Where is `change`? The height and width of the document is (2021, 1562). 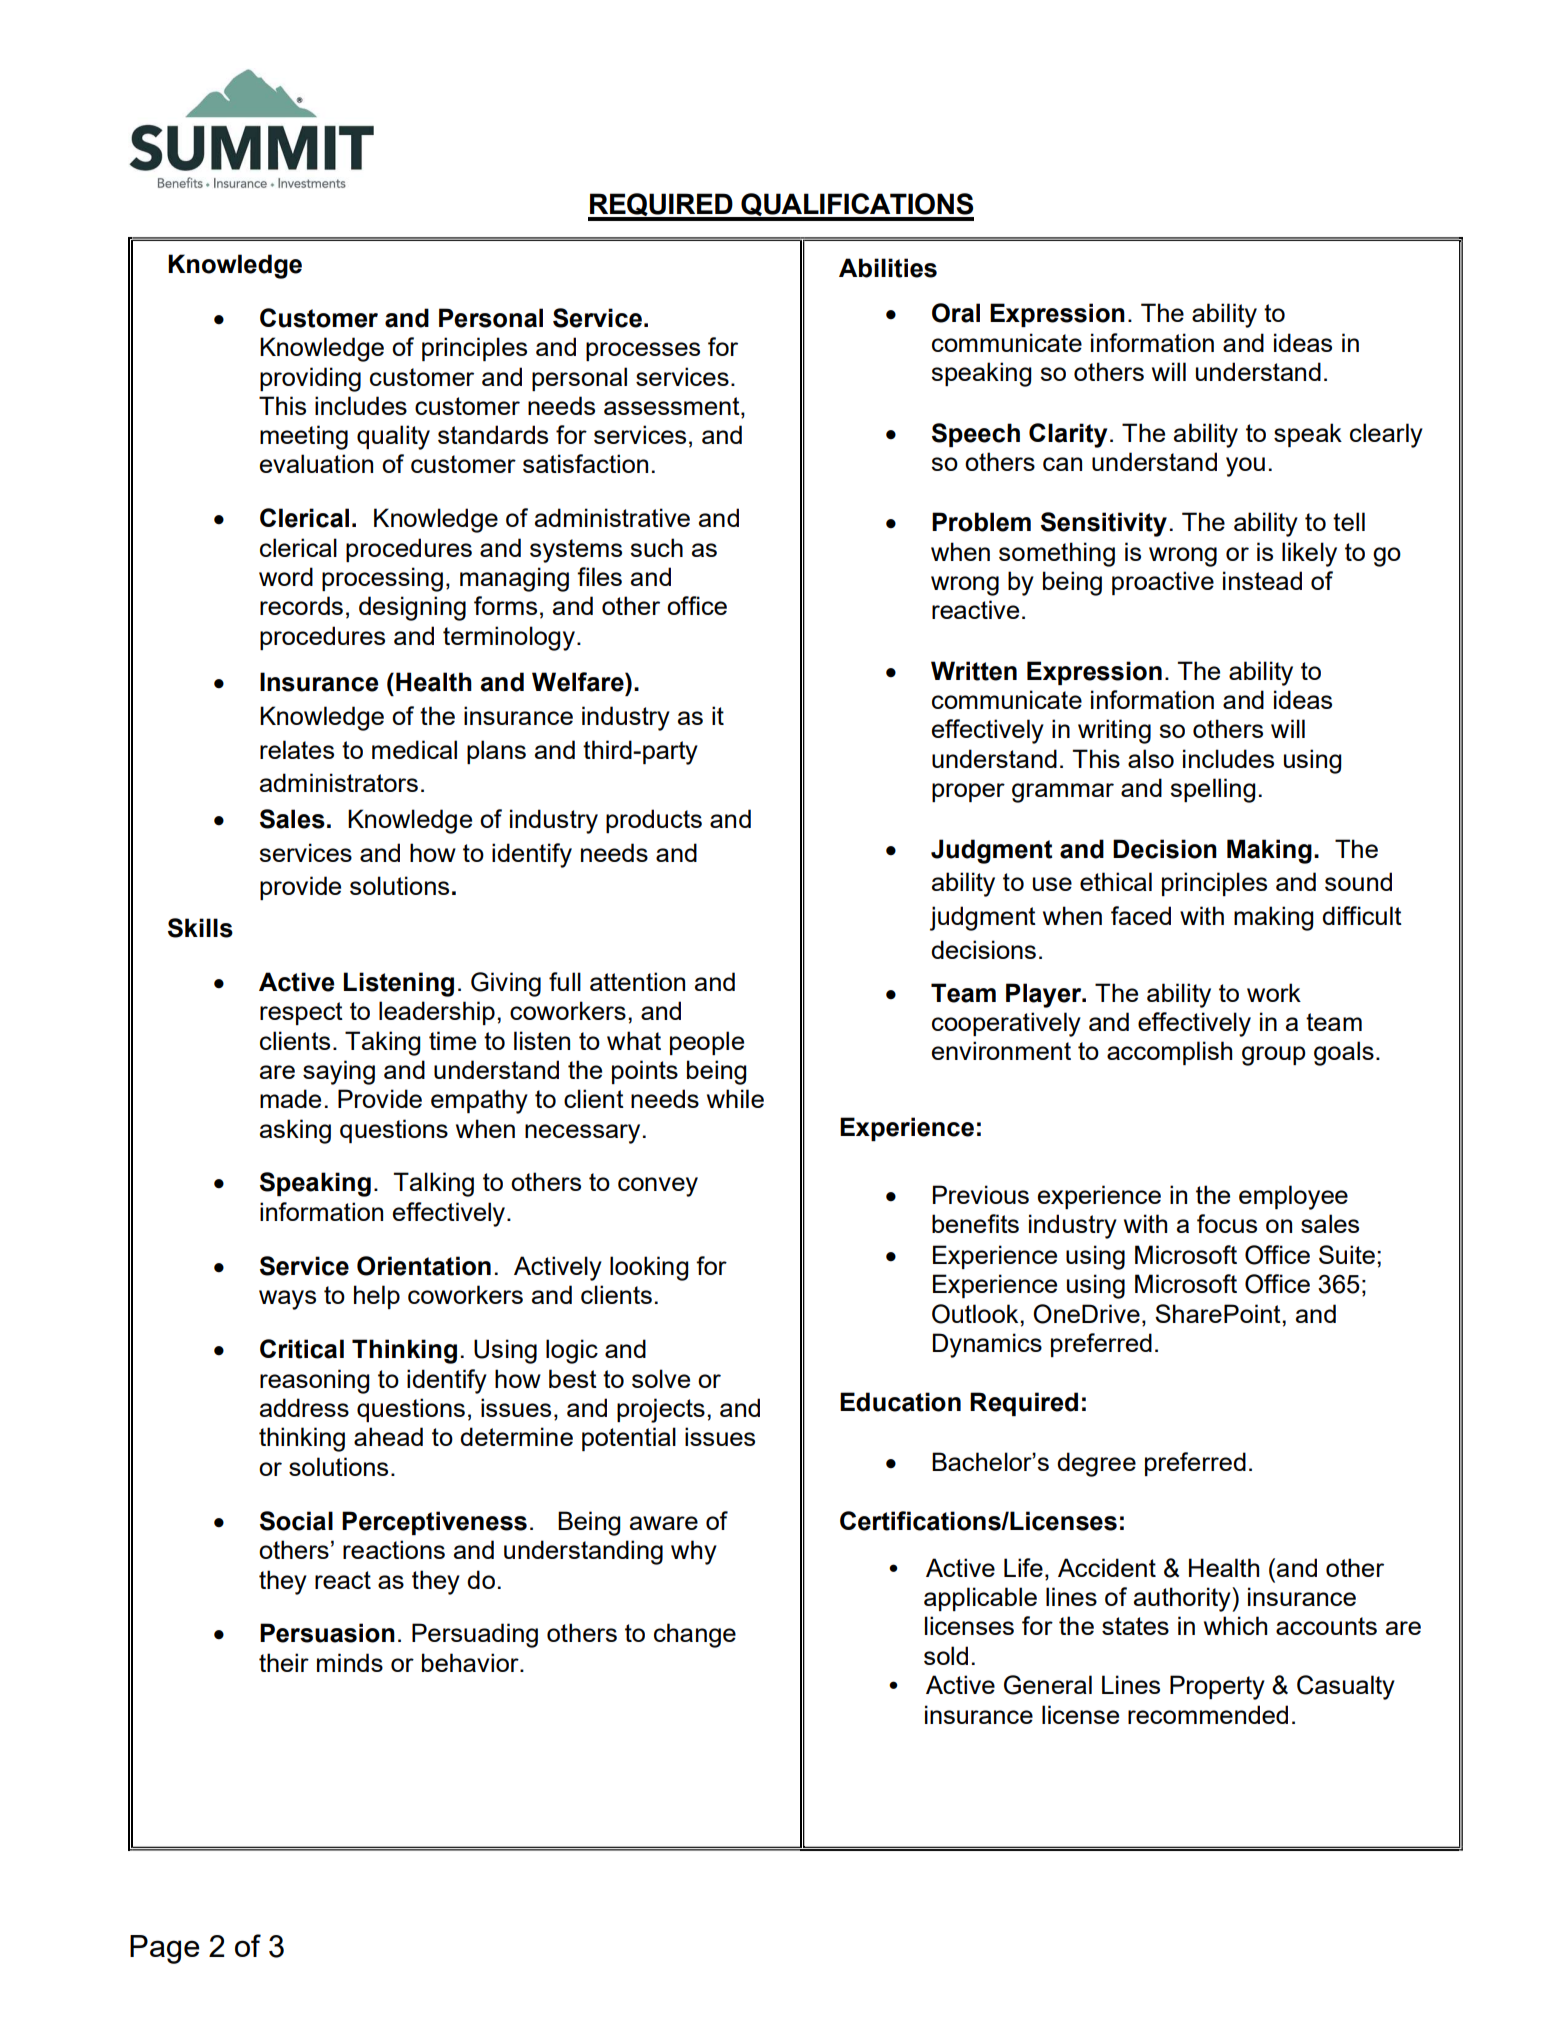
change is located at coordinates (695, 1635).
